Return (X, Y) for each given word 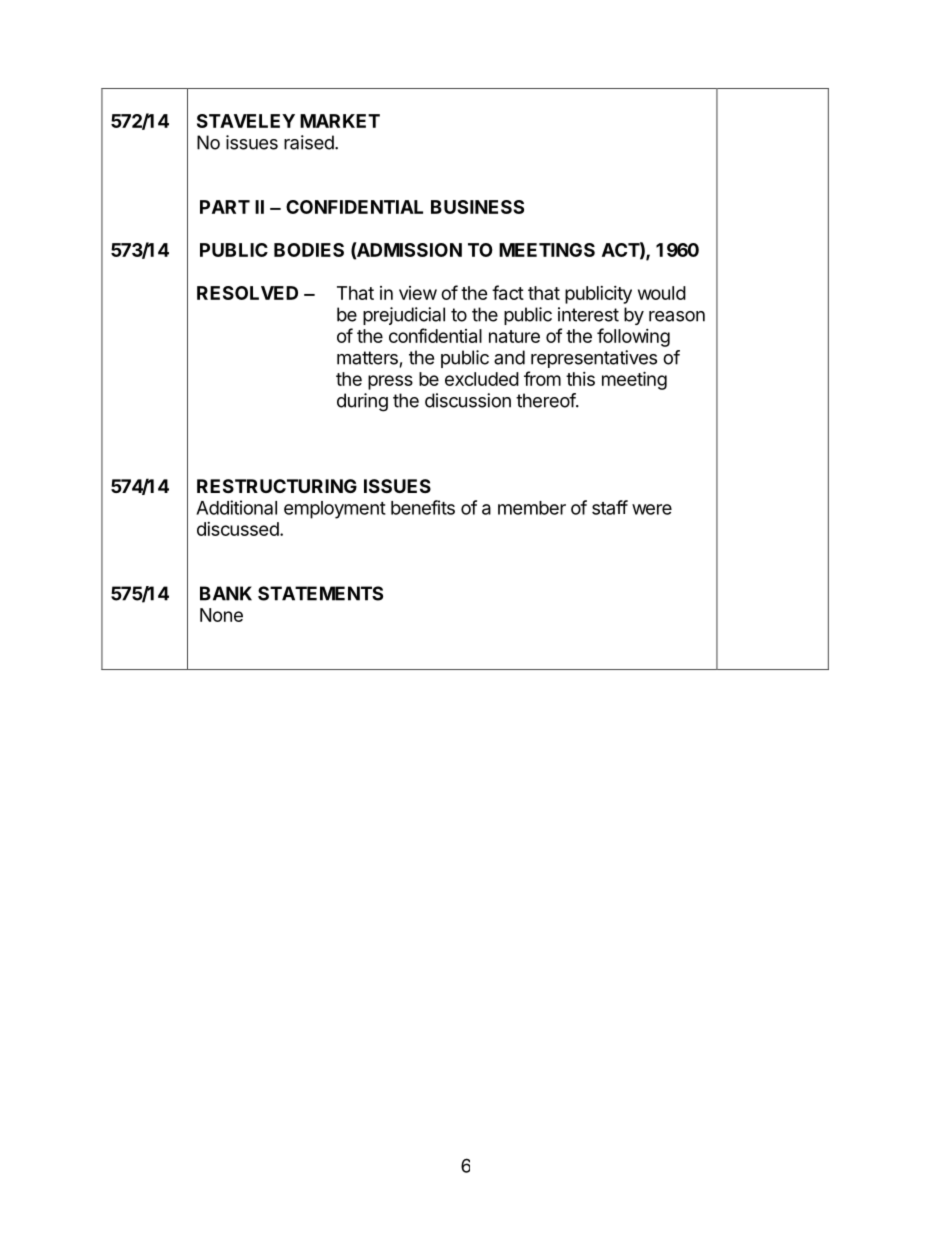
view (418, 293)
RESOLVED (247, 293)
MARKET (340, 121)
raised (309, 142)
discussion (468, 400)
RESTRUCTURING (277, 486)
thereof (546, 400)
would (662, 293)
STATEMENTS (320, 593)
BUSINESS (477, 207)
